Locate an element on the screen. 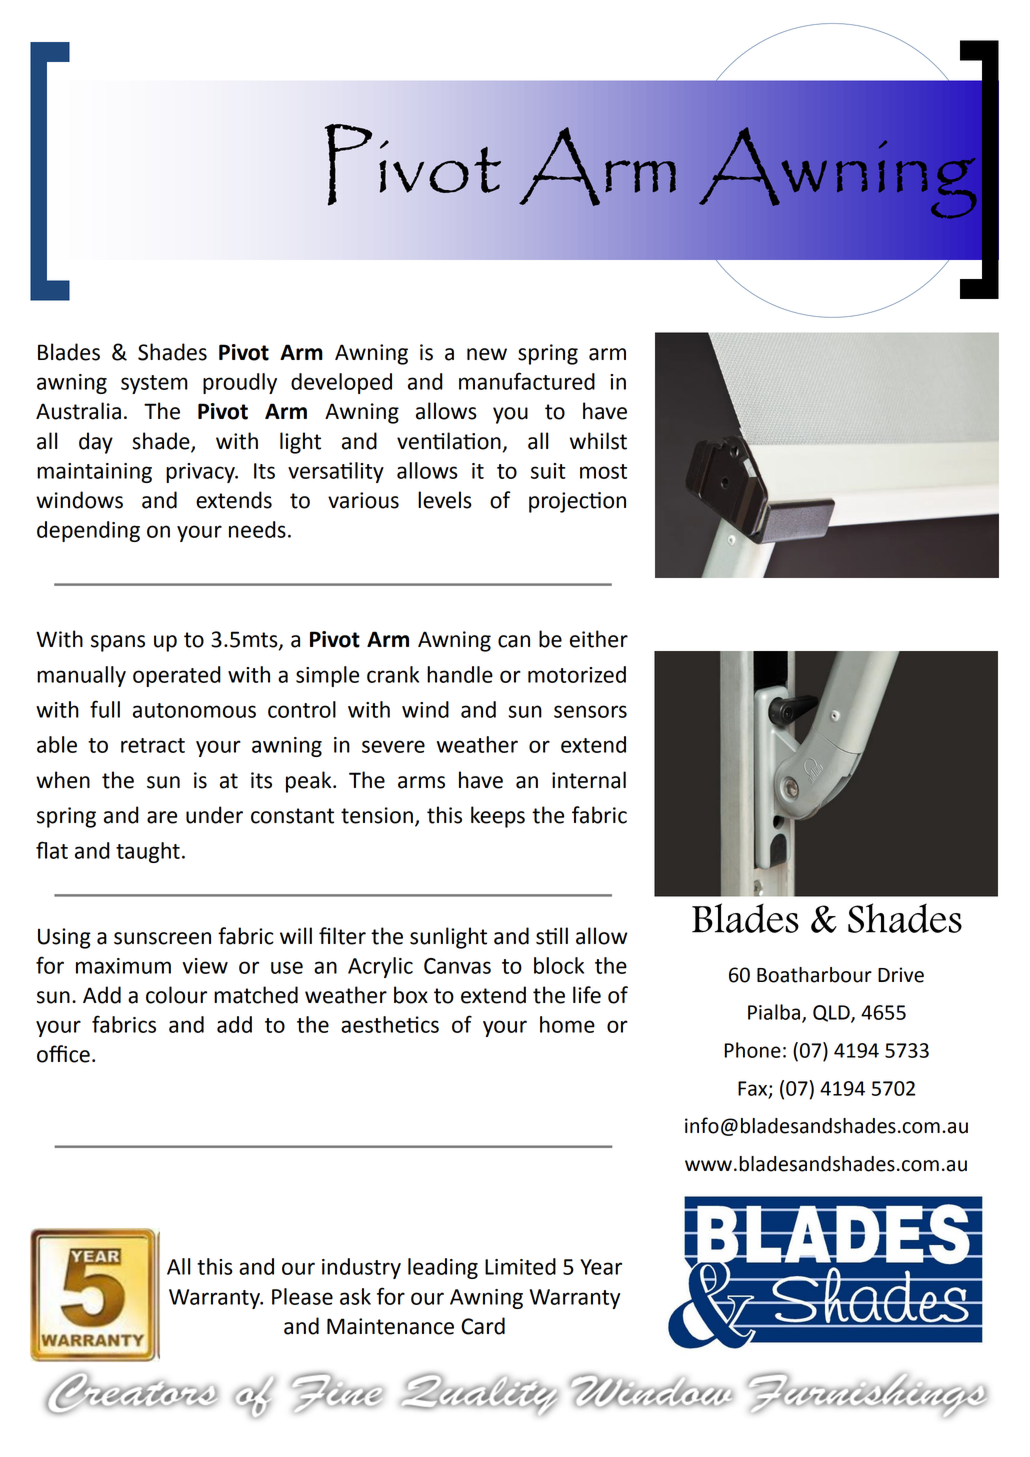 Image resolution: width=1030 pixels, height=1457 pixels. Please is located at coordinates (302, 1296).
